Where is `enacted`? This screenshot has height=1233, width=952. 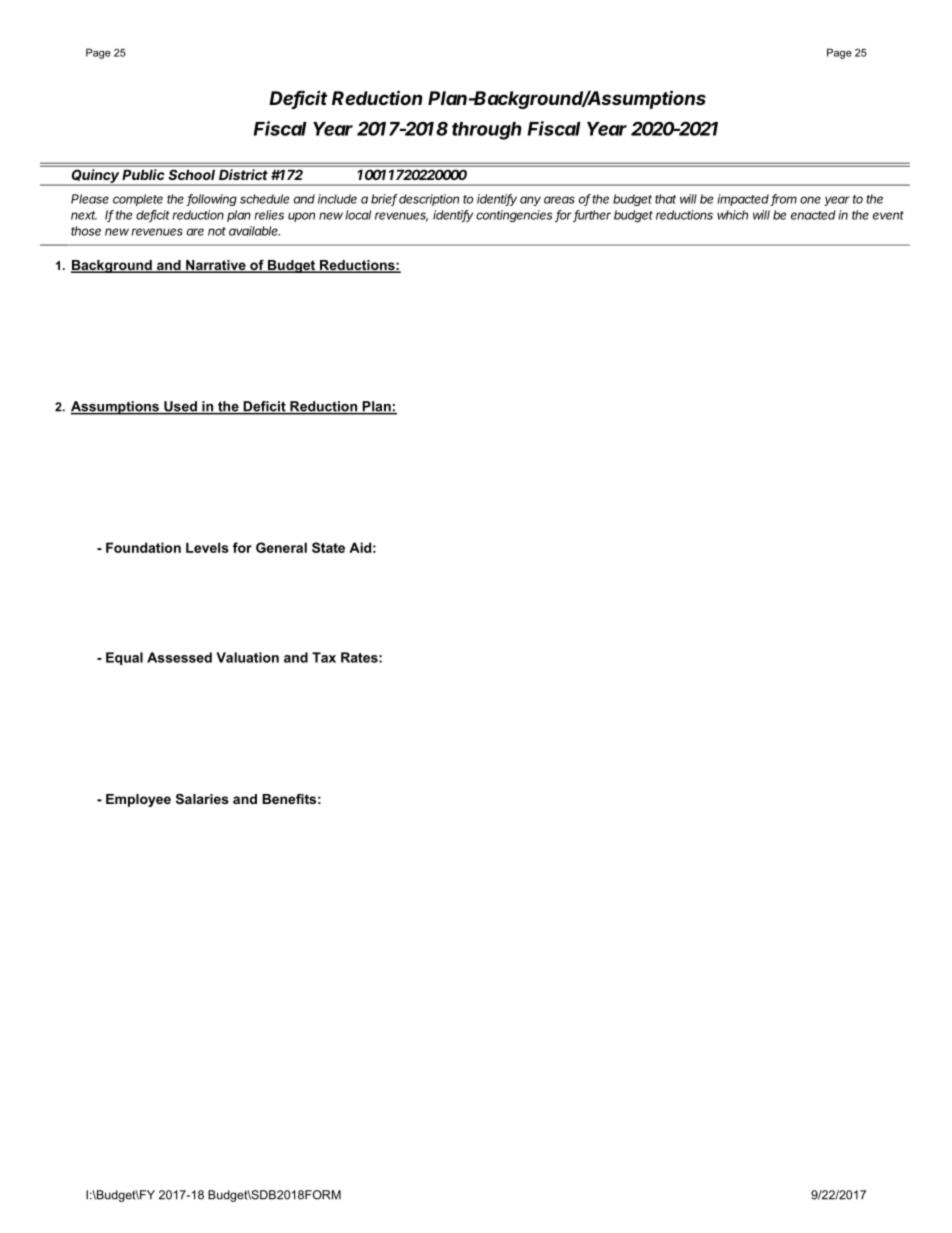
enacted is located at coordinates (813, 215).
